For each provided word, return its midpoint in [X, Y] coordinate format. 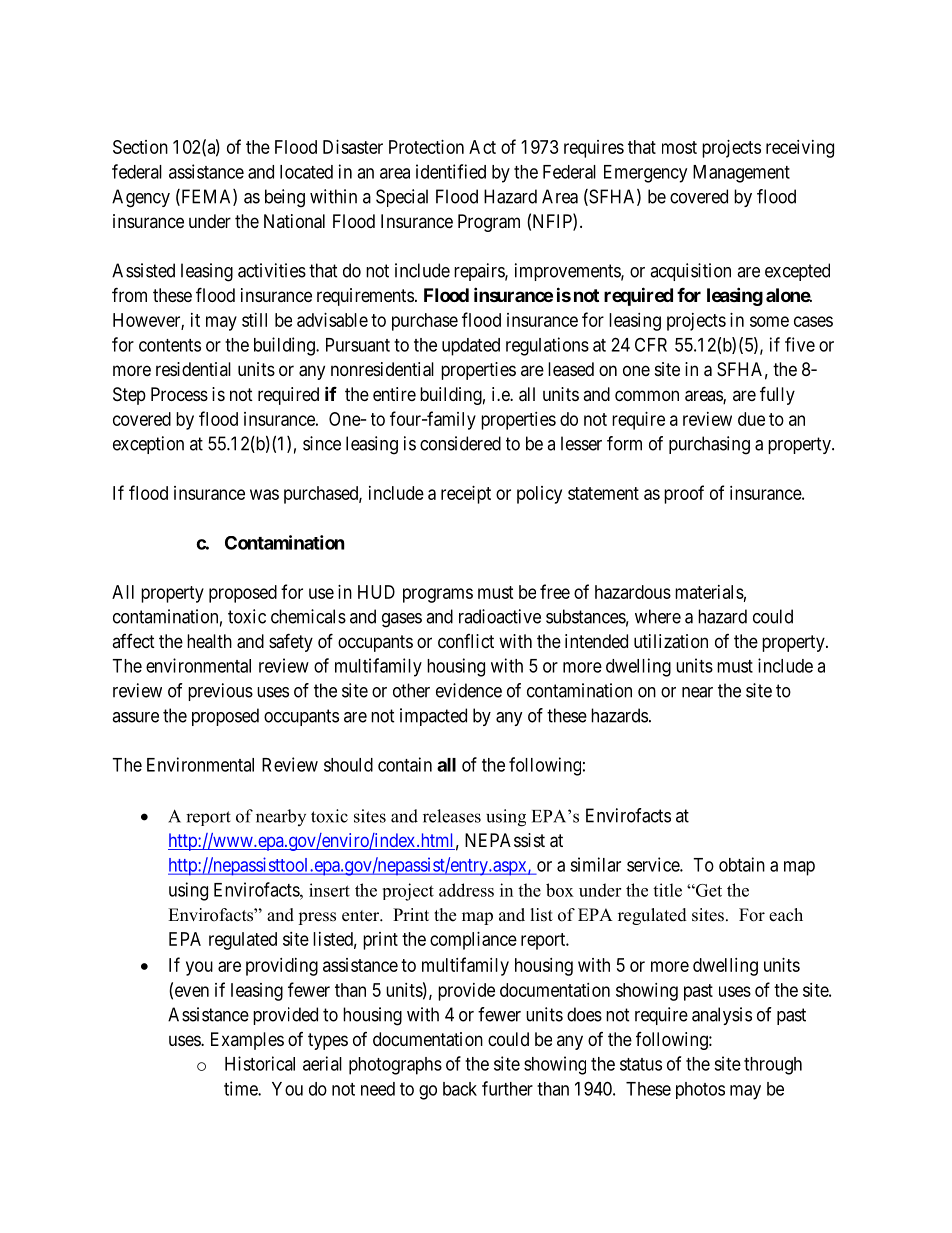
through [773, 1066]
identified [451, 171]
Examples [247, 1041]
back [460, 1089]
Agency [141, 198]
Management [741, 174]
